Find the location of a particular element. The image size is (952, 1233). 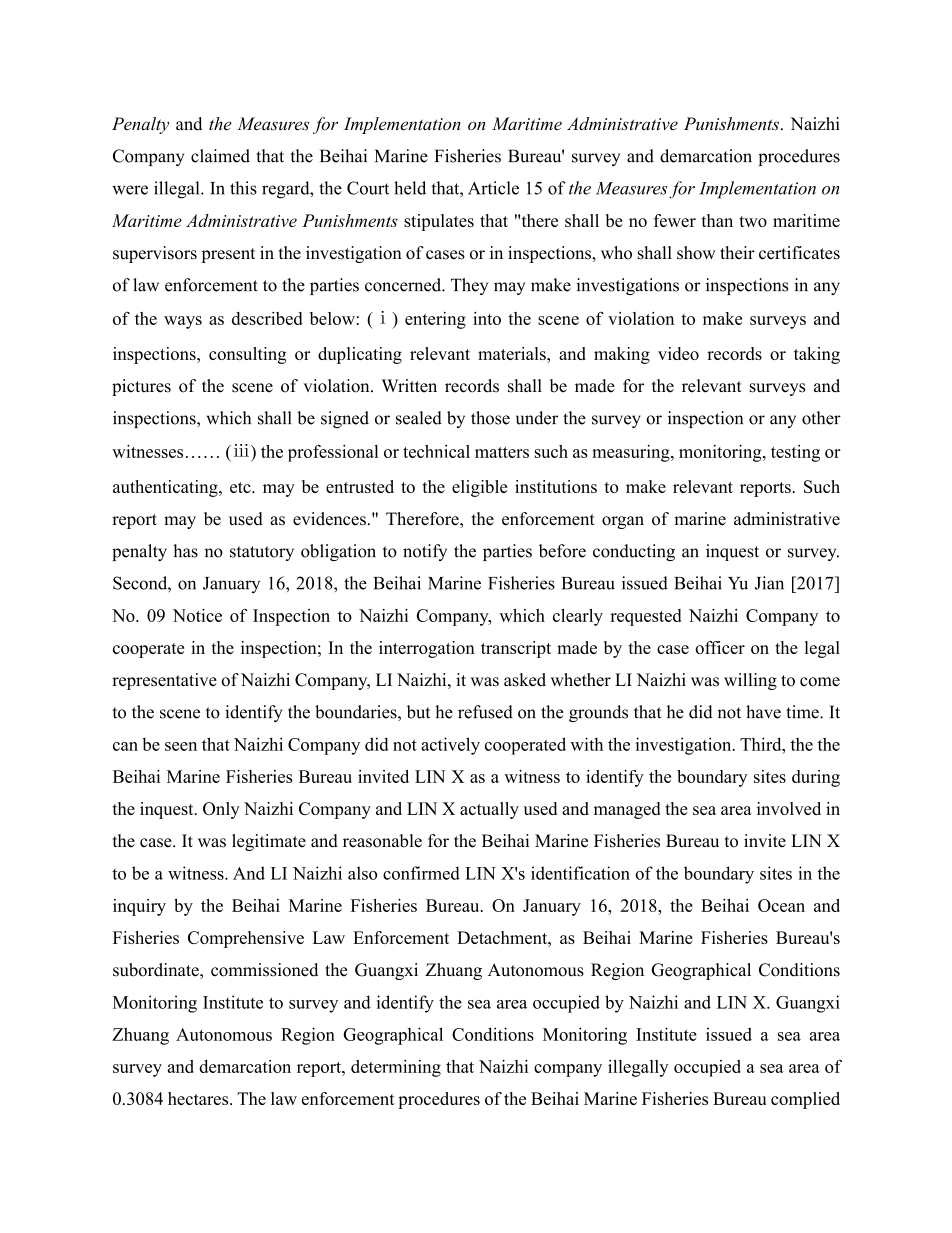

Notice is located at coordinates (197, 615).
